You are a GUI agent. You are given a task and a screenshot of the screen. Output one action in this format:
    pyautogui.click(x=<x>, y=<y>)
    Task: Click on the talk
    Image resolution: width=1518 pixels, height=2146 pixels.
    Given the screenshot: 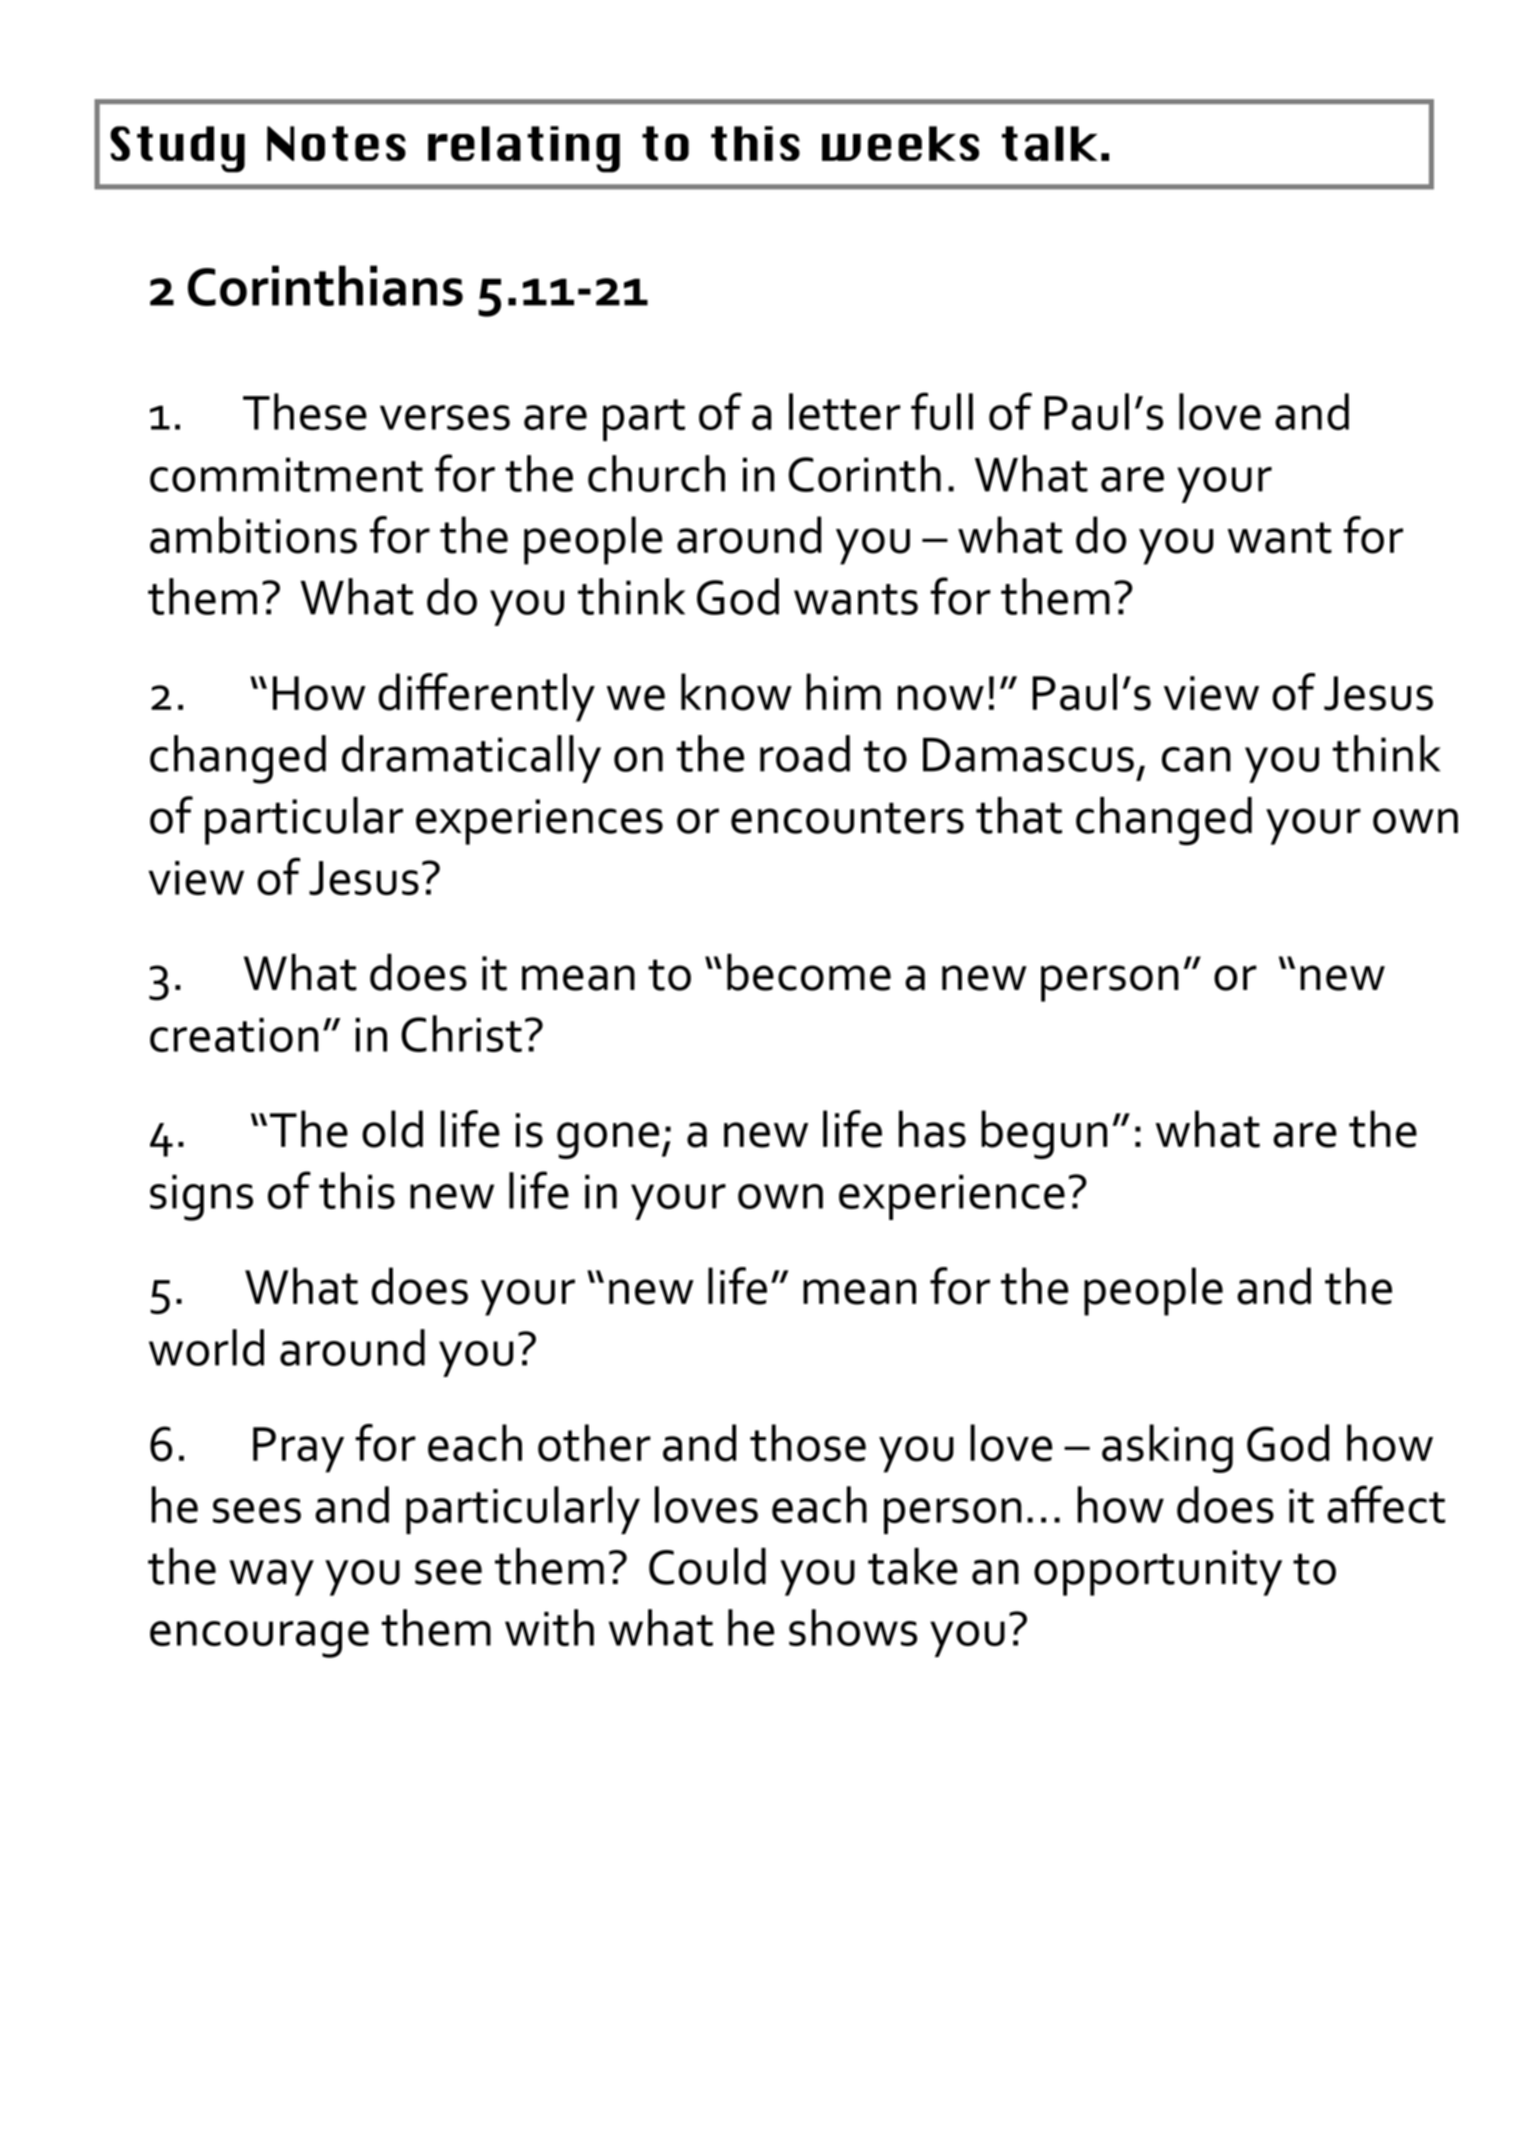 What is the action you would take?
    pyautogui.click(x=1049, y=143)
